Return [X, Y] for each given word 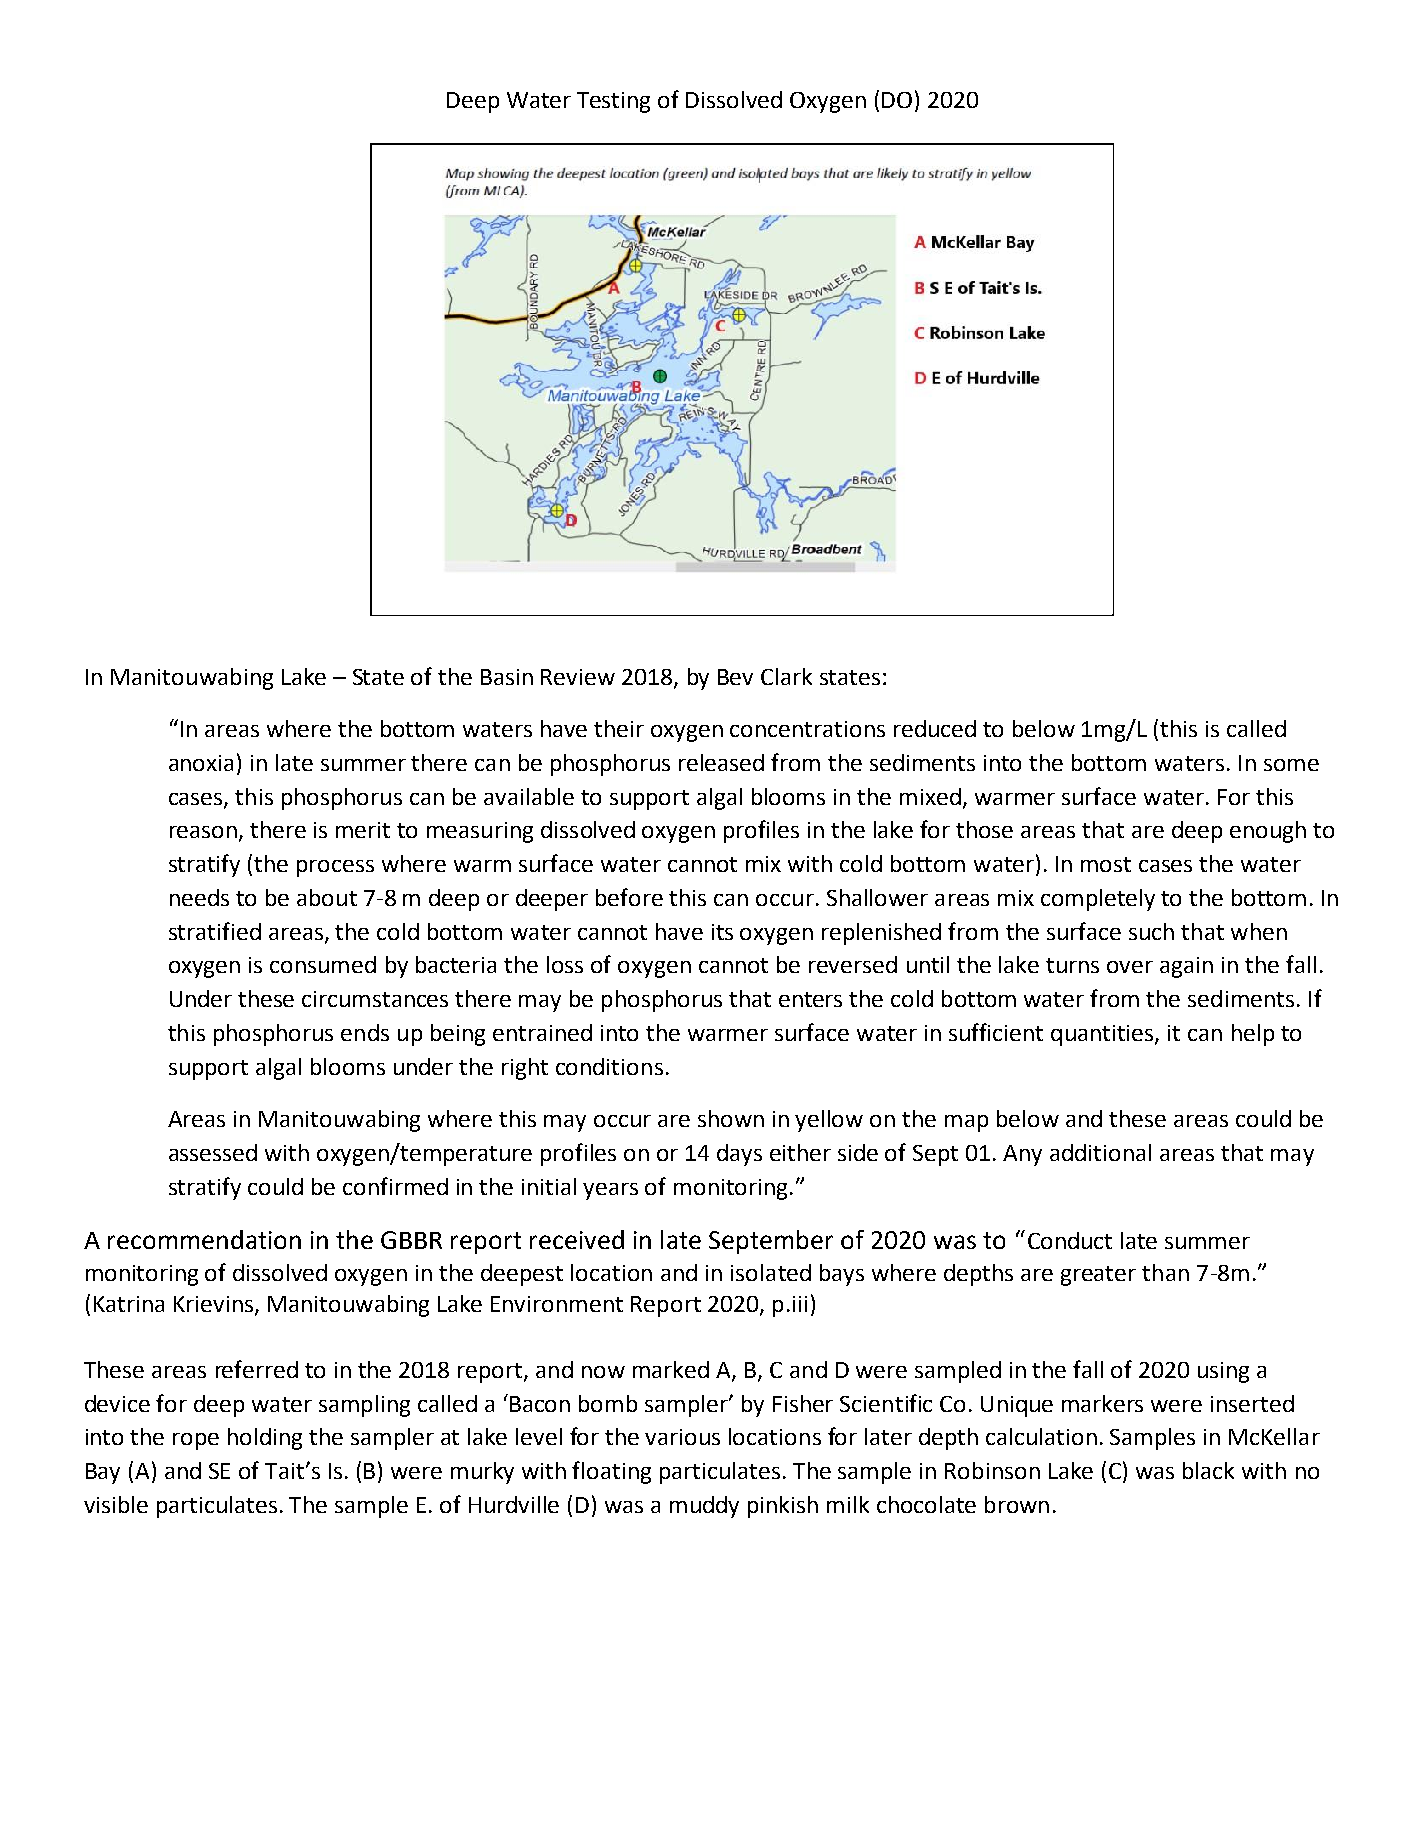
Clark [786, 676]
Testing [613, 102]
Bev [735, 677]
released [721, 762]
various [682, 1437]
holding [265, 1439]
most [1106, 864]
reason [205, 833]
